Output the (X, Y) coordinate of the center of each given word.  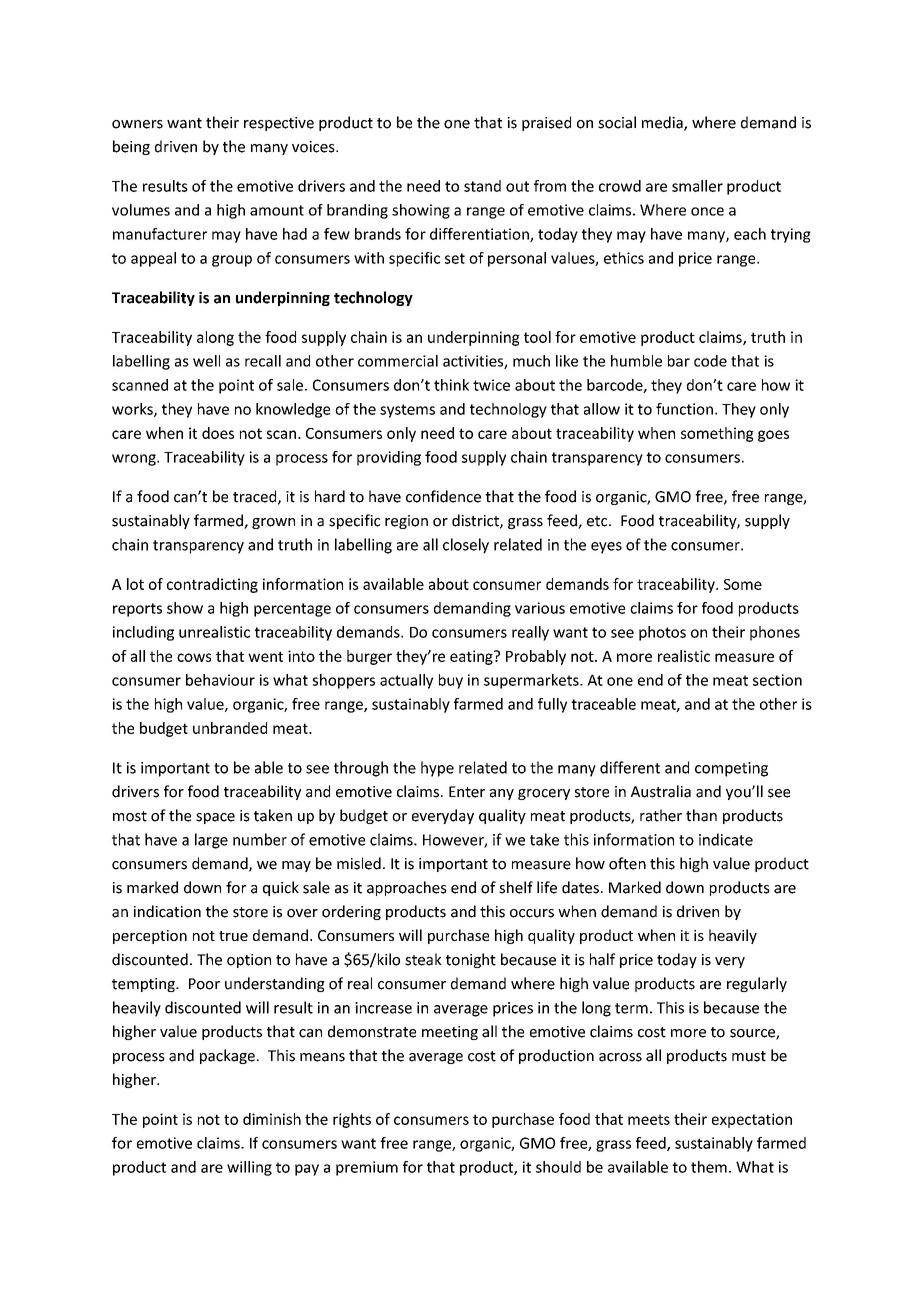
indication (167, 911)
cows (194, 657)
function (684, 409)
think (451, 385)
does (218, 433)
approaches (407, 888)
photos (662, 633)
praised (546, 123)
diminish (272, 1119)
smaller (697, 186)
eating (472, 657)
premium (367, 1168)
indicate (726, 839)
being (131, 147)
